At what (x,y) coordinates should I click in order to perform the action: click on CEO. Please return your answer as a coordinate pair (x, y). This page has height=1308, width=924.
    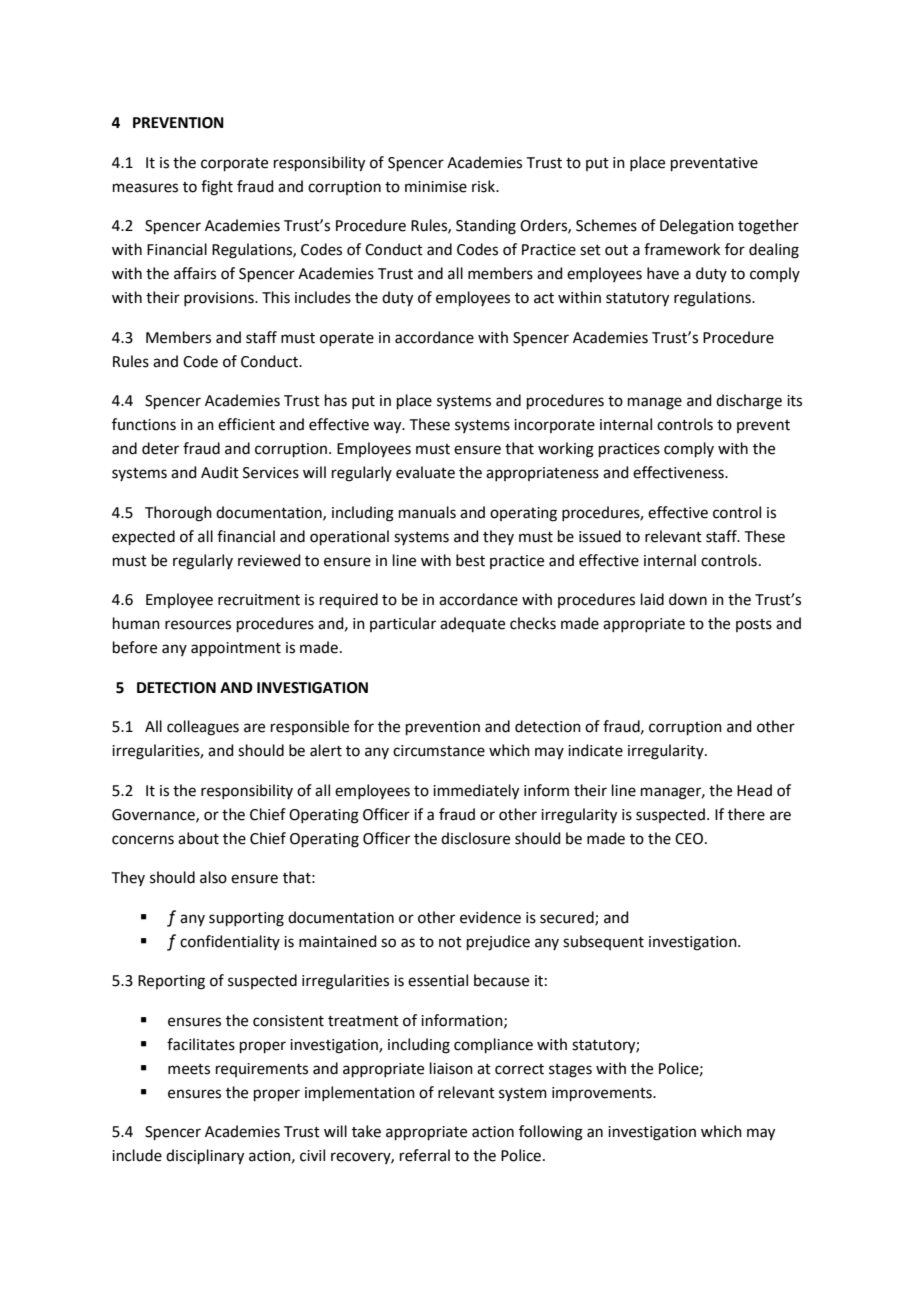
    Looking at the image, I should click on (690, 839).
